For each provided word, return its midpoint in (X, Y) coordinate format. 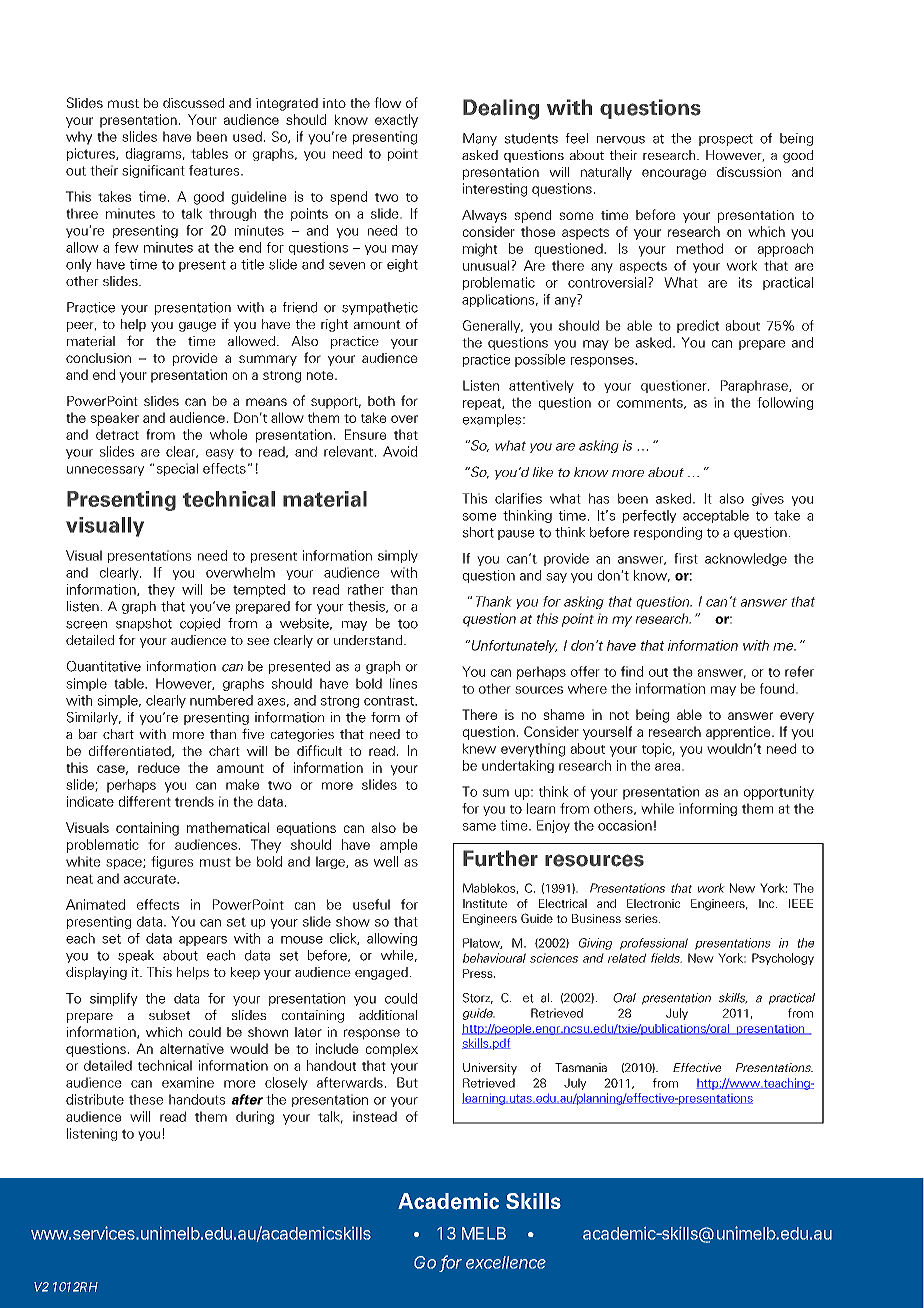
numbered (221, 700)
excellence (506, 1262)
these (146, 1099)
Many (480, 139)
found (778, 688)
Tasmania (581, 1067)
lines (403, 683)
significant (153, 171)
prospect (726, 140)
